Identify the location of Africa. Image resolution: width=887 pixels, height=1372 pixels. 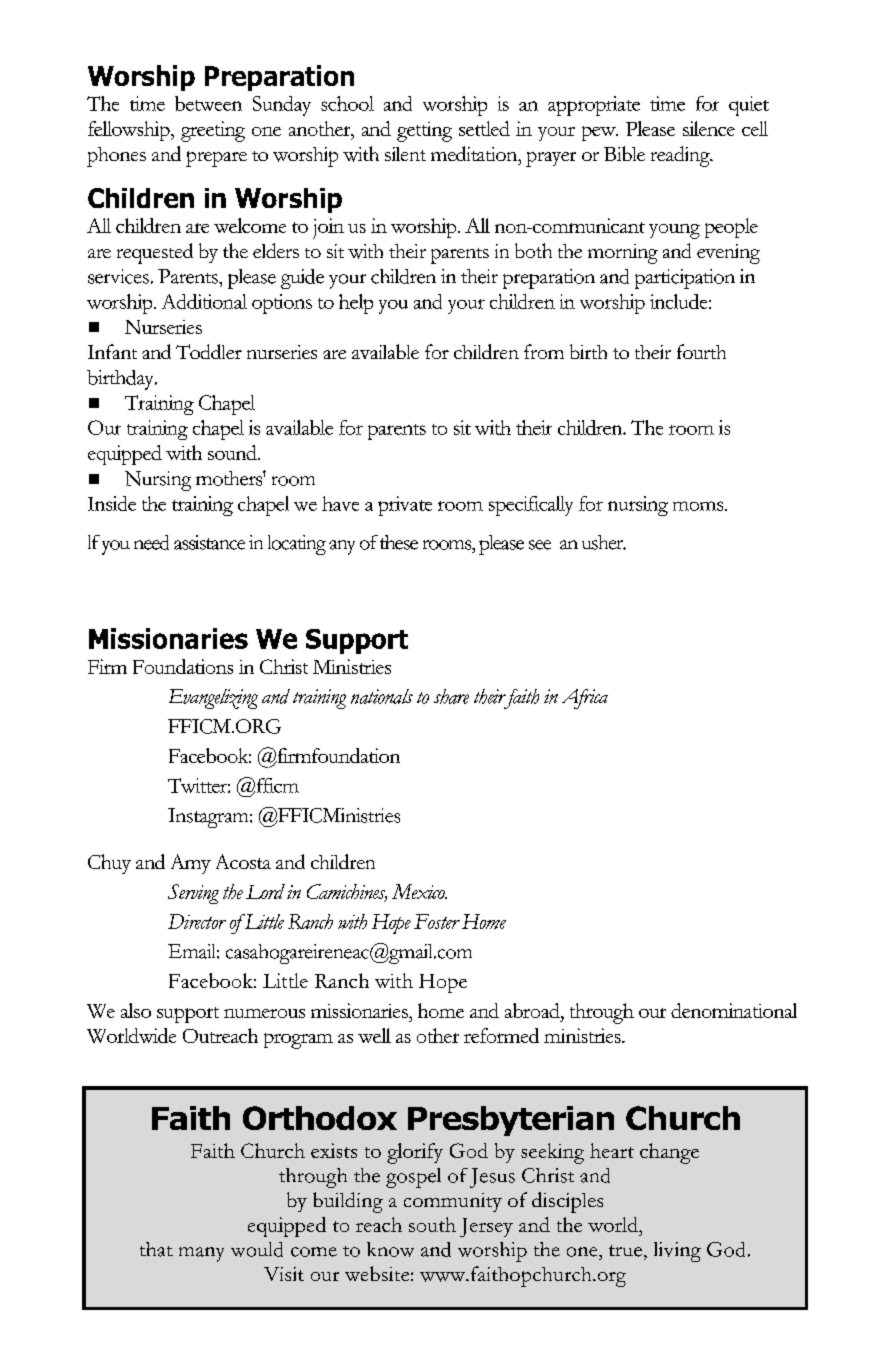
(585, 699).
